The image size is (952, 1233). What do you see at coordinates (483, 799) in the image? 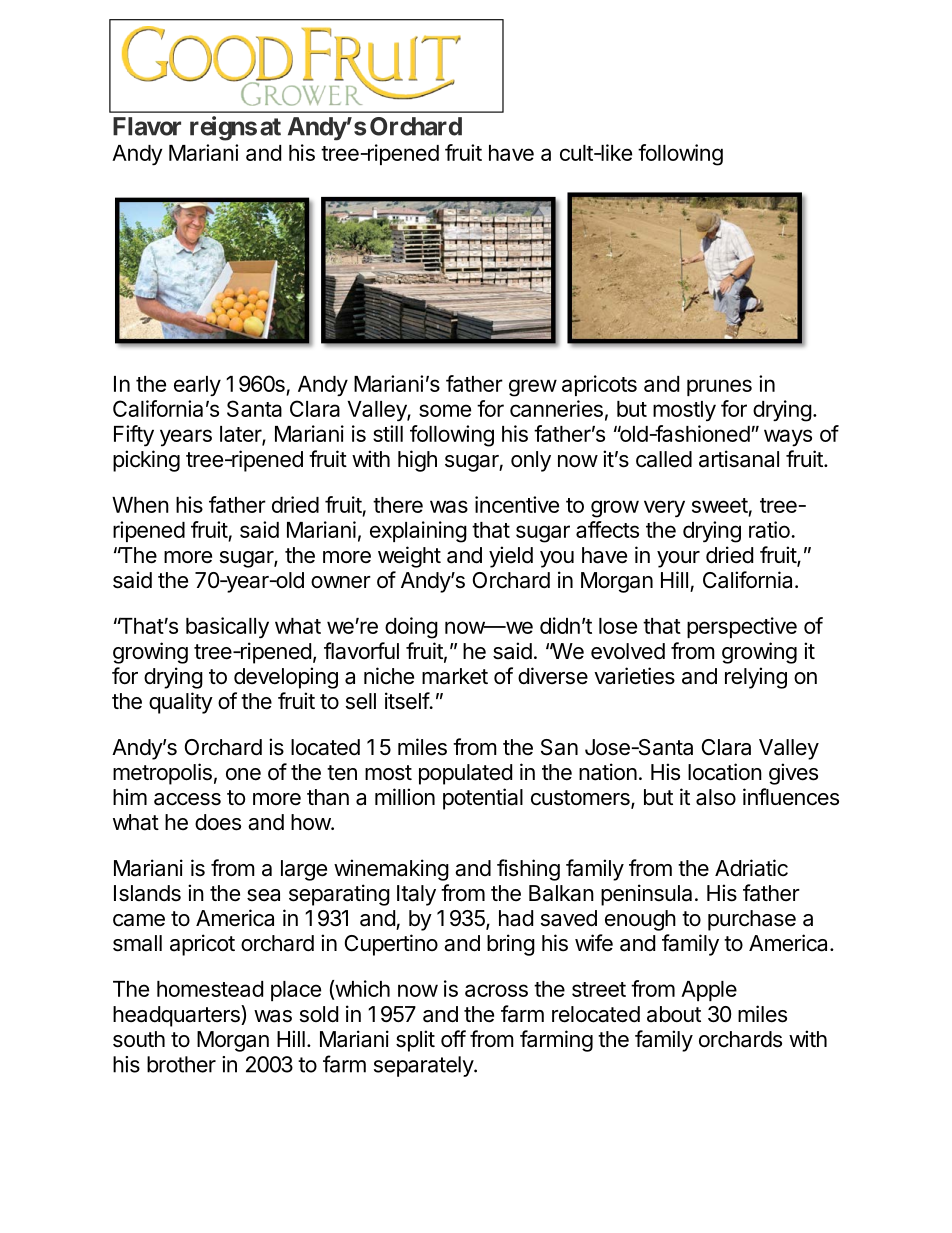
I see `potential` at bounding box center [483, 799].
